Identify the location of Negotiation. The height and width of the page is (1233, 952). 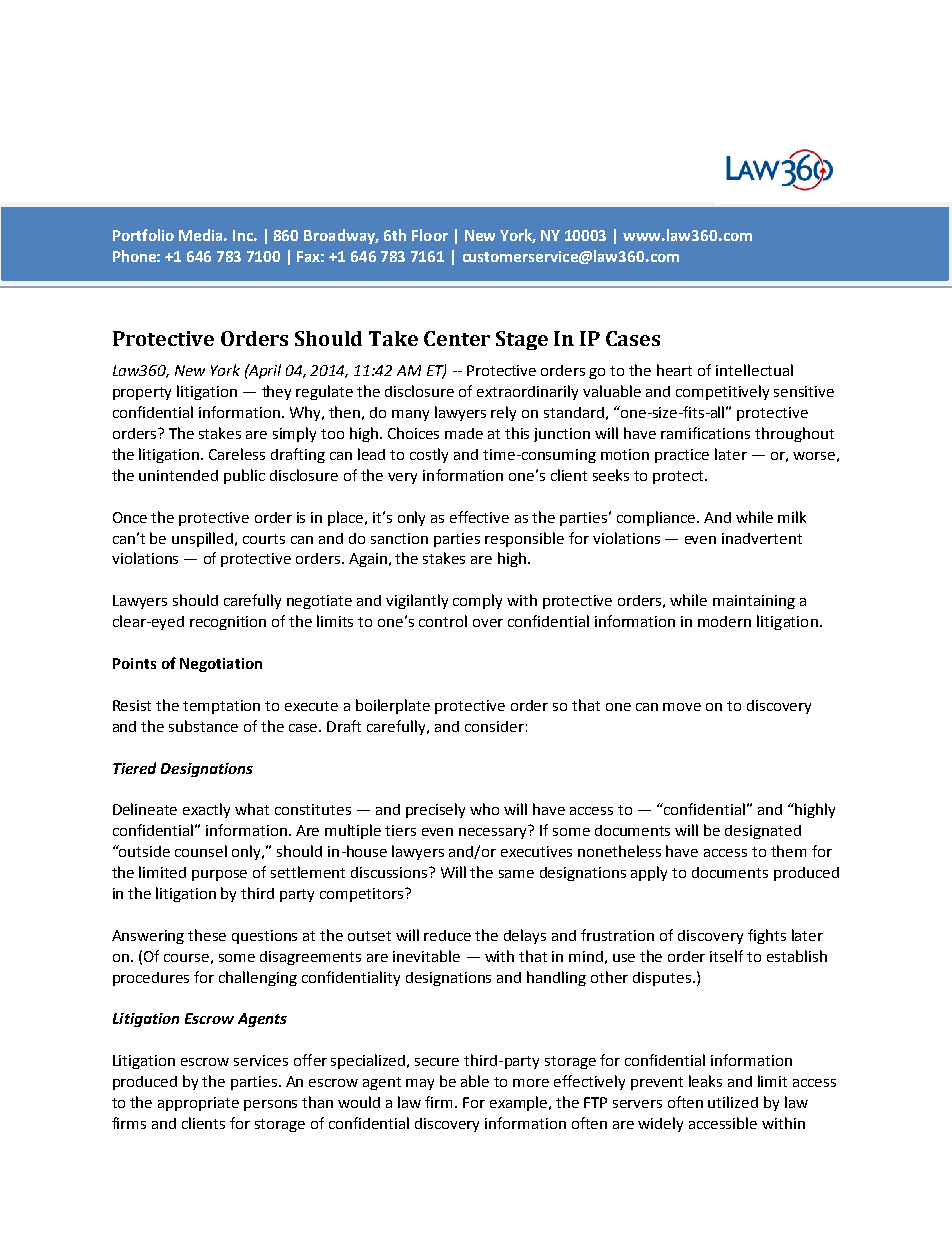
(221, 665).
